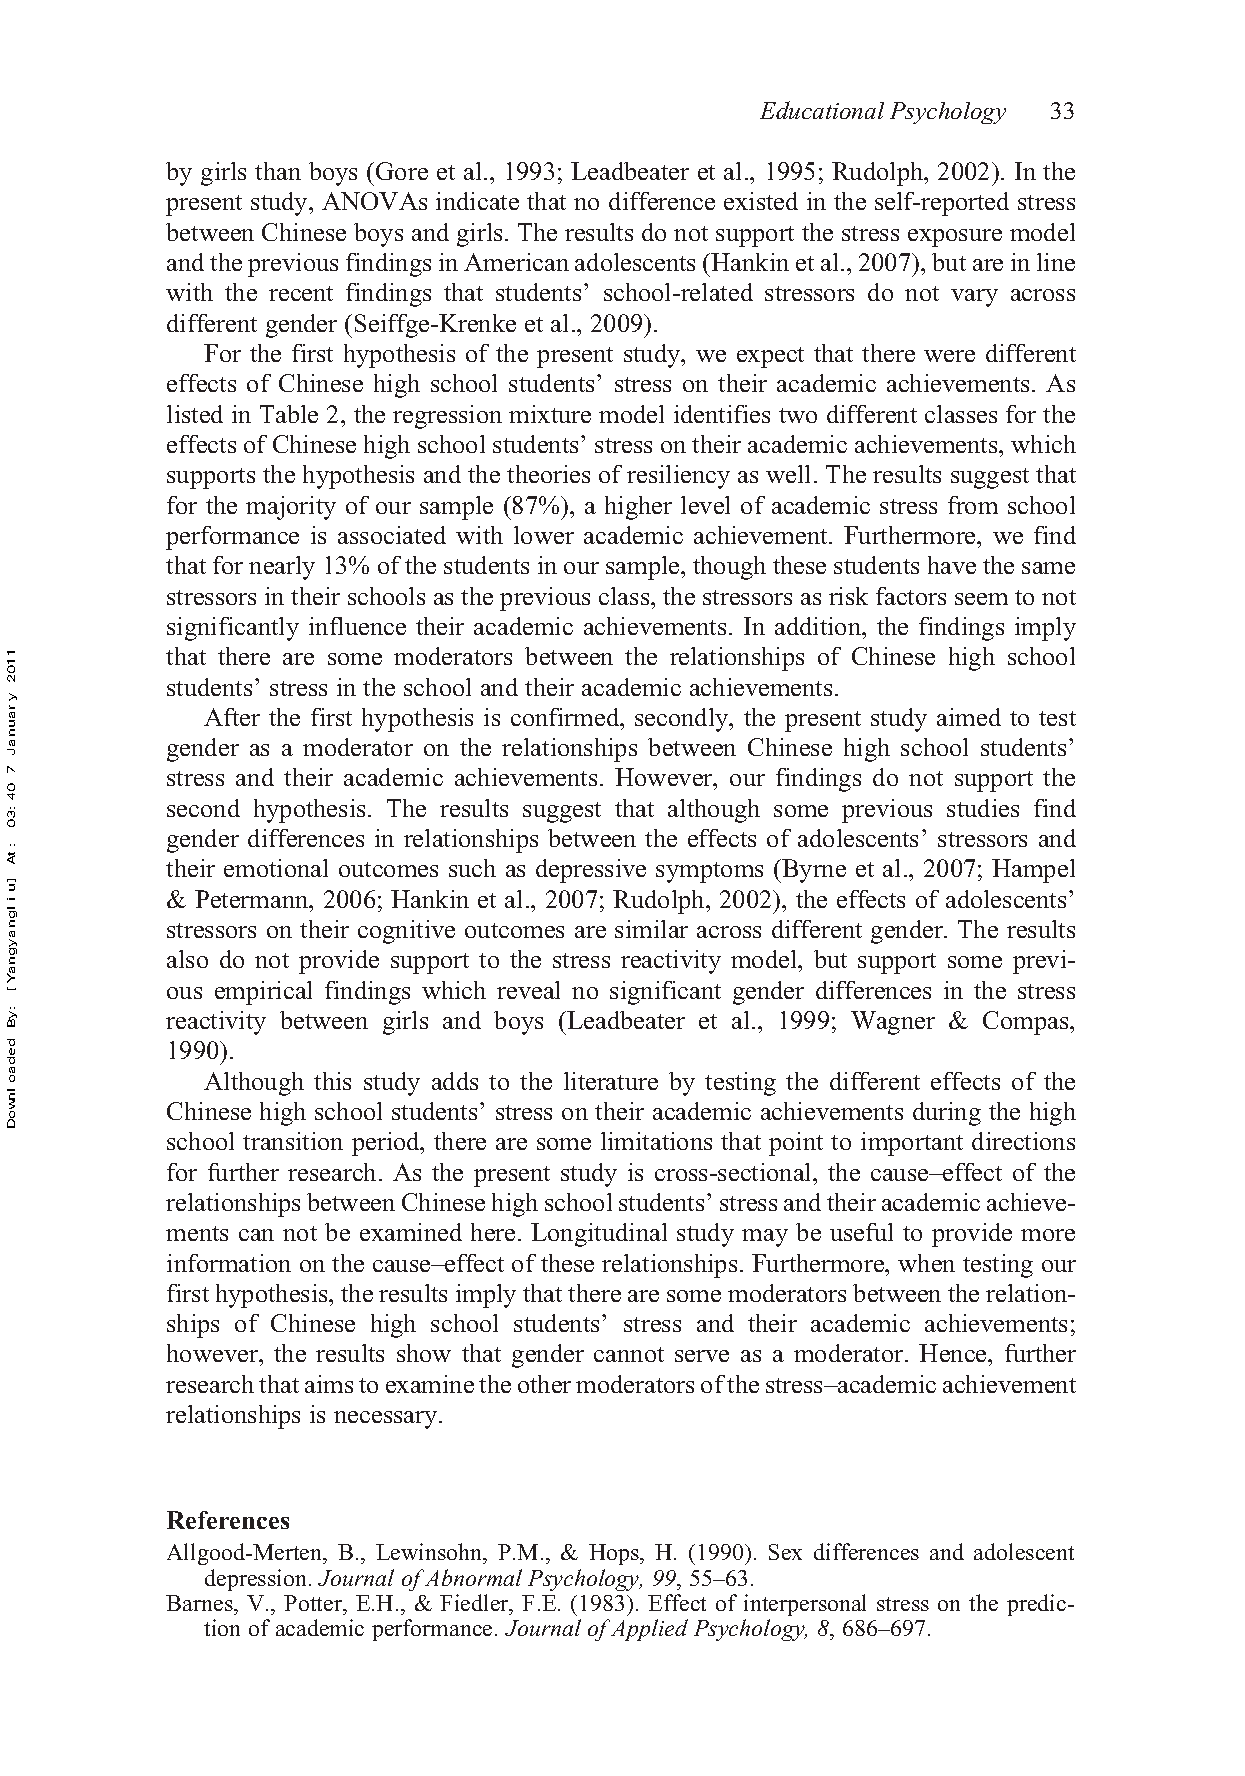 This screenshot has height=1776, width=1245. I want to click on than, so click(278, 171).
